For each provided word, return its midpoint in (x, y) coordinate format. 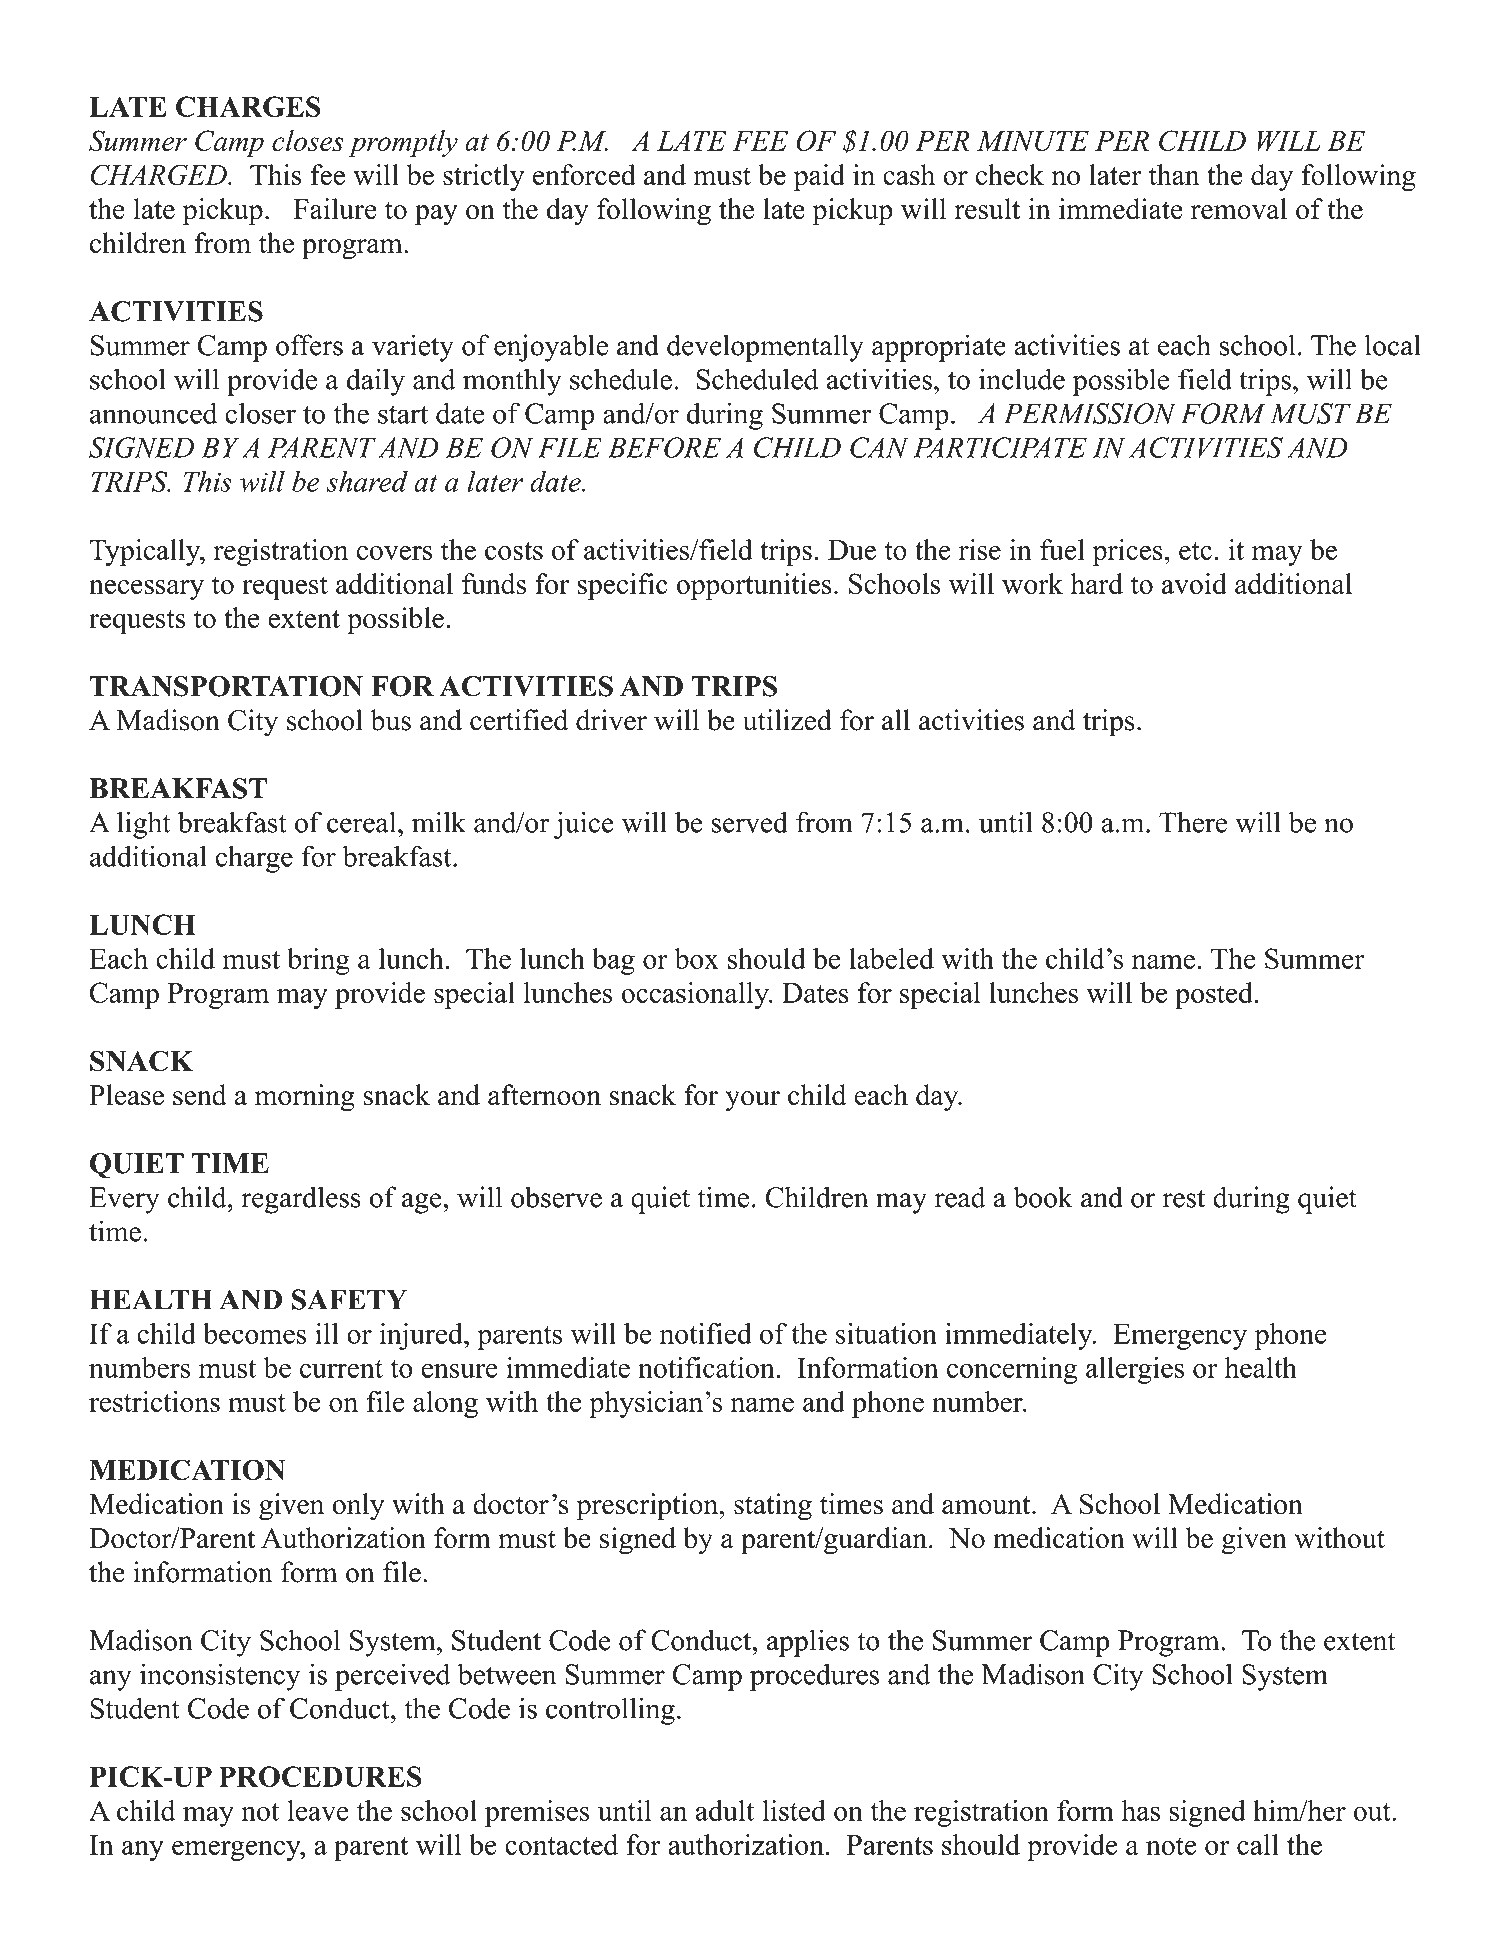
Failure (335, 209)
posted (1214, 995)
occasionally (696, 995)
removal (1239, 209)
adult (725, 1810)
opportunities (754, 586)
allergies (1135, 1370)
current (341, 1369)
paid (819, 178)
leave (318, 1810)
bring (318, 961)
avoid (1194, 583)
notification (706, 1367)
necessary (146, 590)
